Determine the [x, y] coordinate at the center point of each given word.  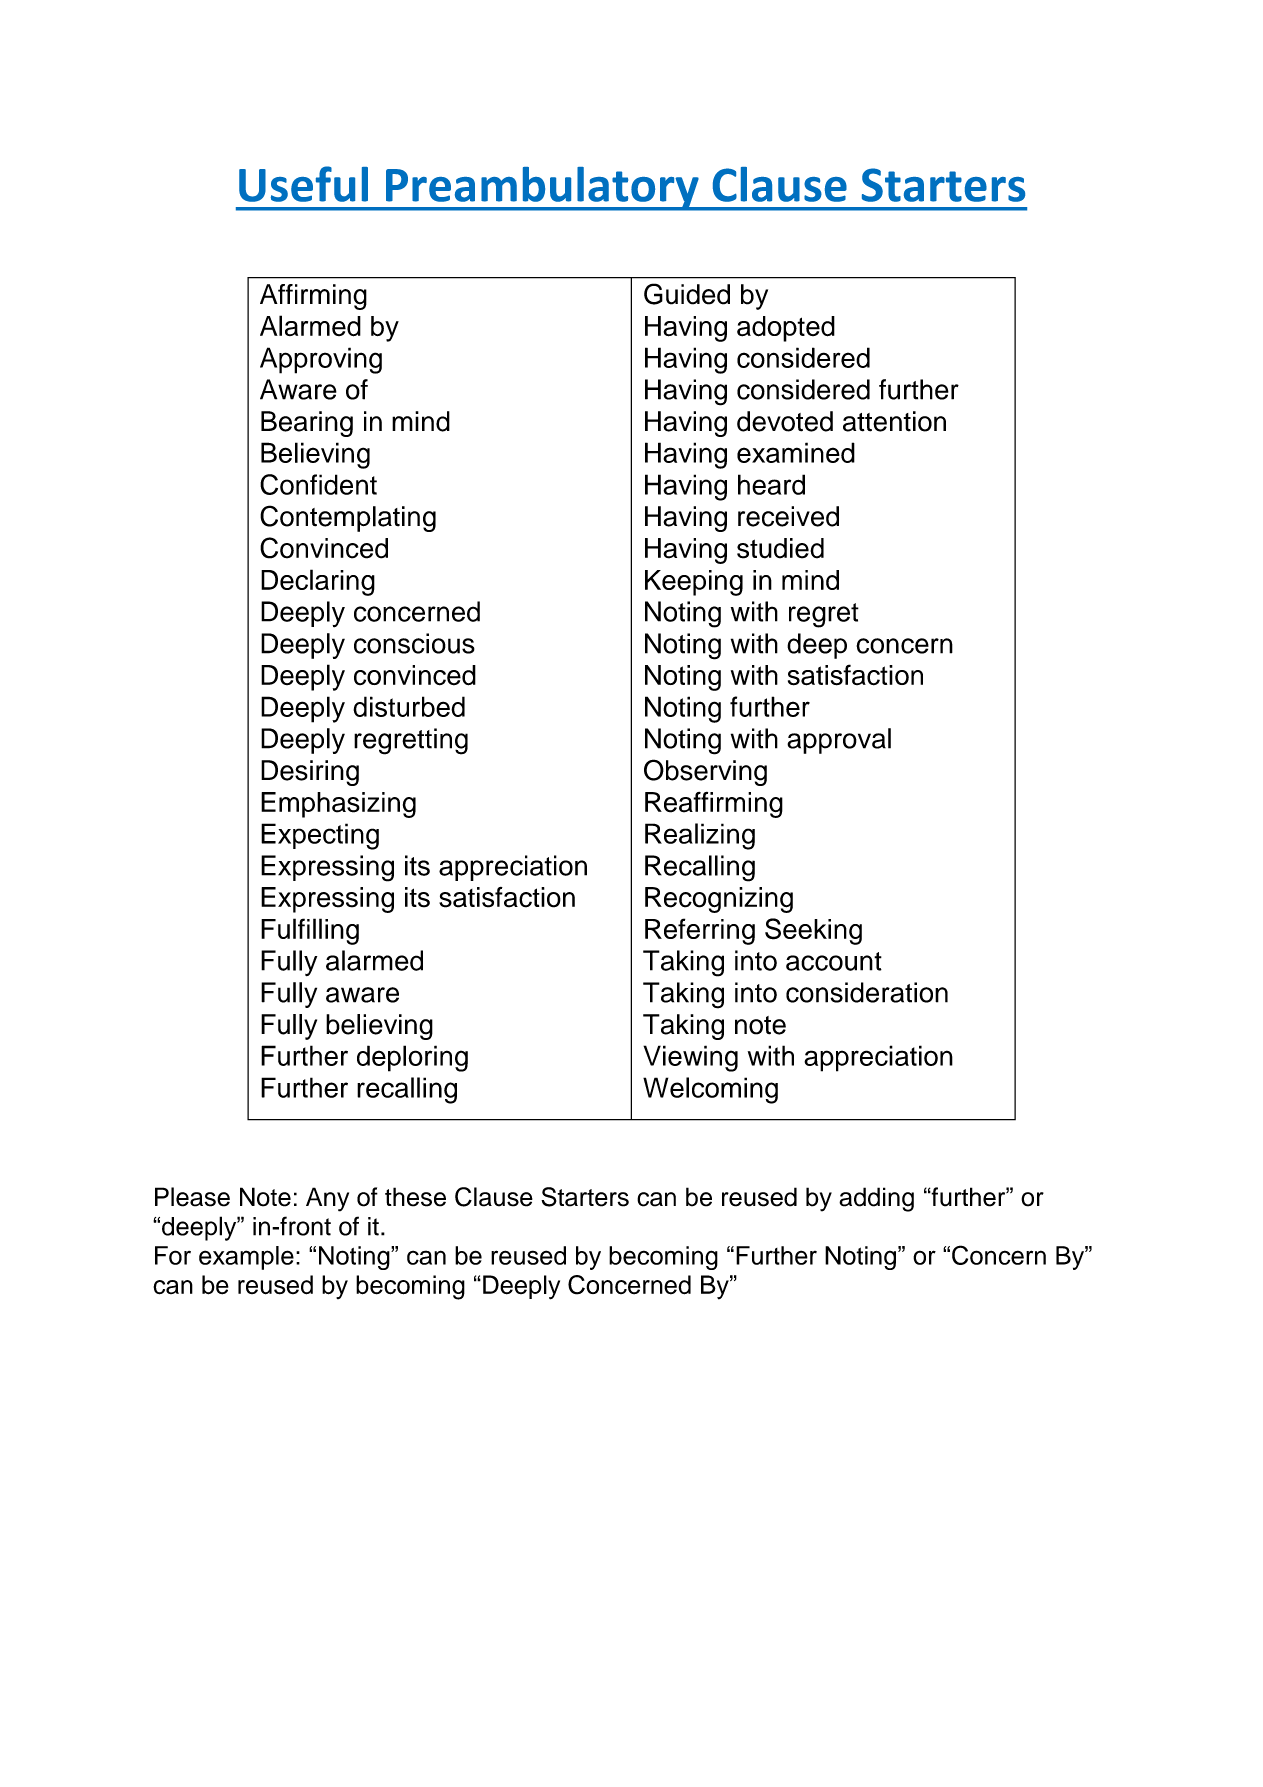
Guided [687, 294]
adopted [786, 329]
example [246, 1258]
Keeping [694, 583]
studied [780, 548]
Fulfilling [310, 931]
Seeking [813, 931]
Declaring [318, 582]
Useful [303, 184]
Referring [700, 931]
